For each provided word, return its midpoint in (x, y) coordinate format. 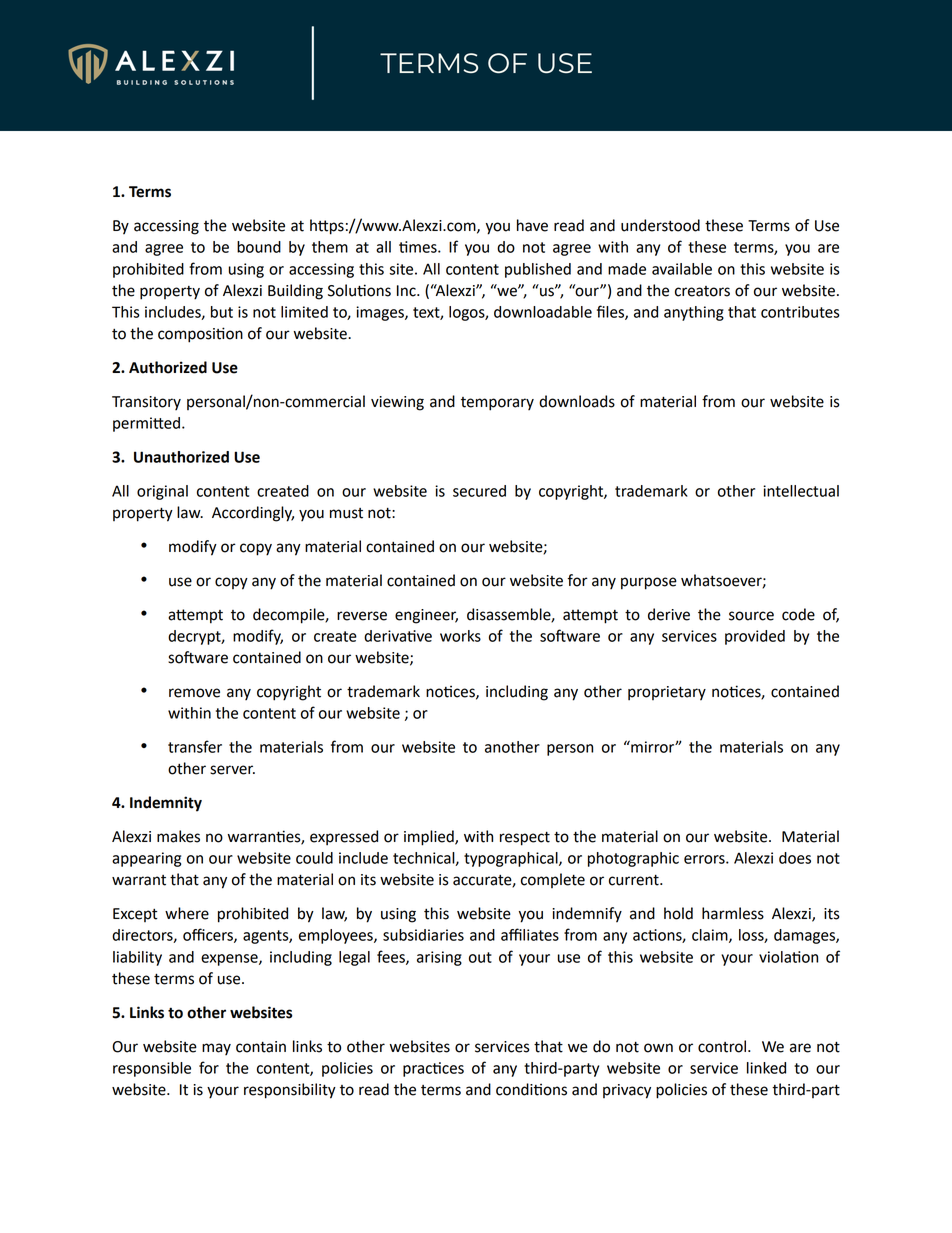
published (538, 270)
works (460, 636)
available (682, 269)
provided (755, 637)
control (723, 1046)
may (216, 1049)
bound (259, 247)
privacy (627, 1091)
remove (194, 693)
